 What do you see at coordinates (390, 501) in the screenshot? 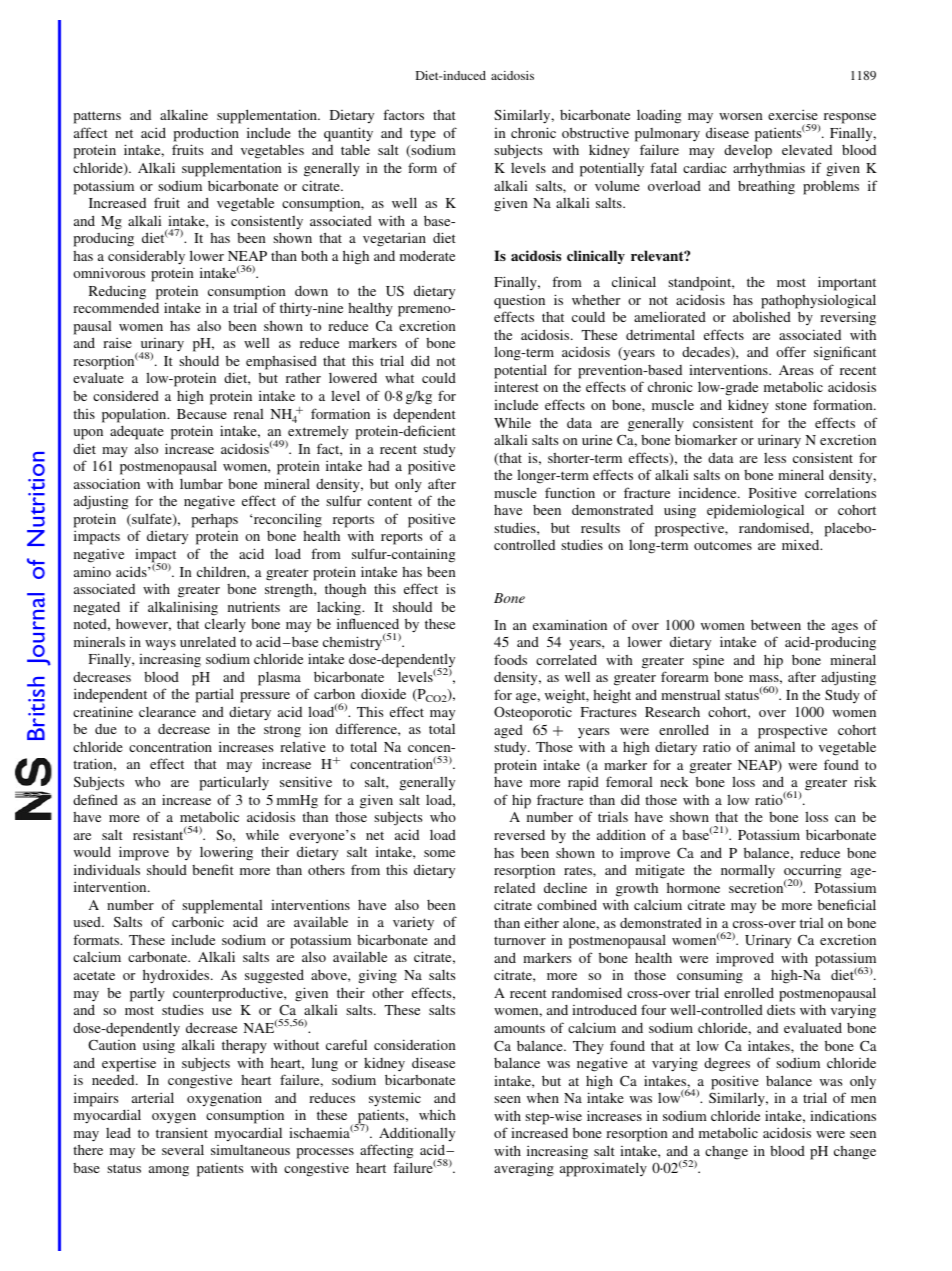
I see `content` at bounding box center [390, 501].
